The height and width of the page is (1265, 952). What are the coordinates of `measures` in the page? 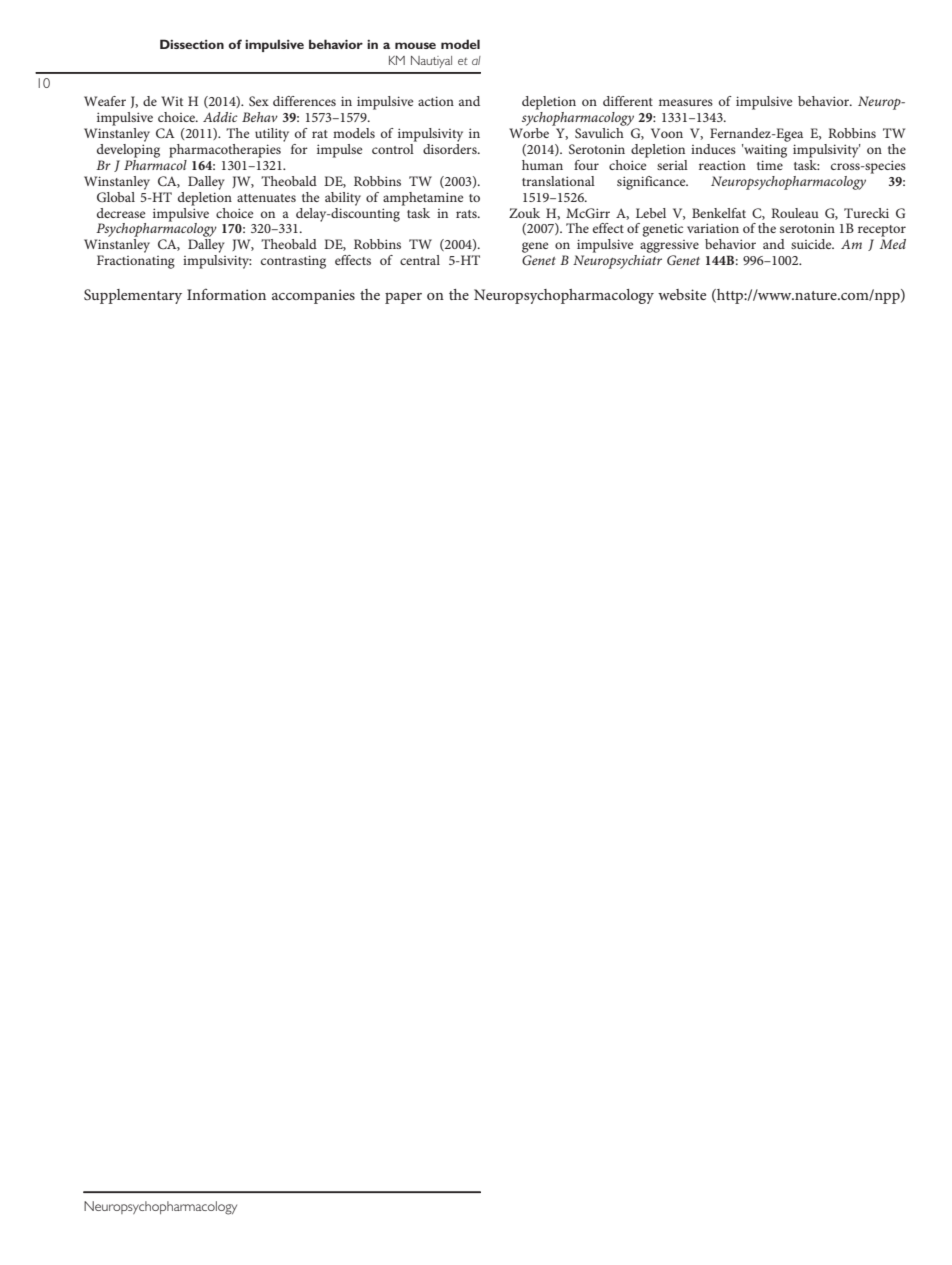 It's located at (686, 102).
